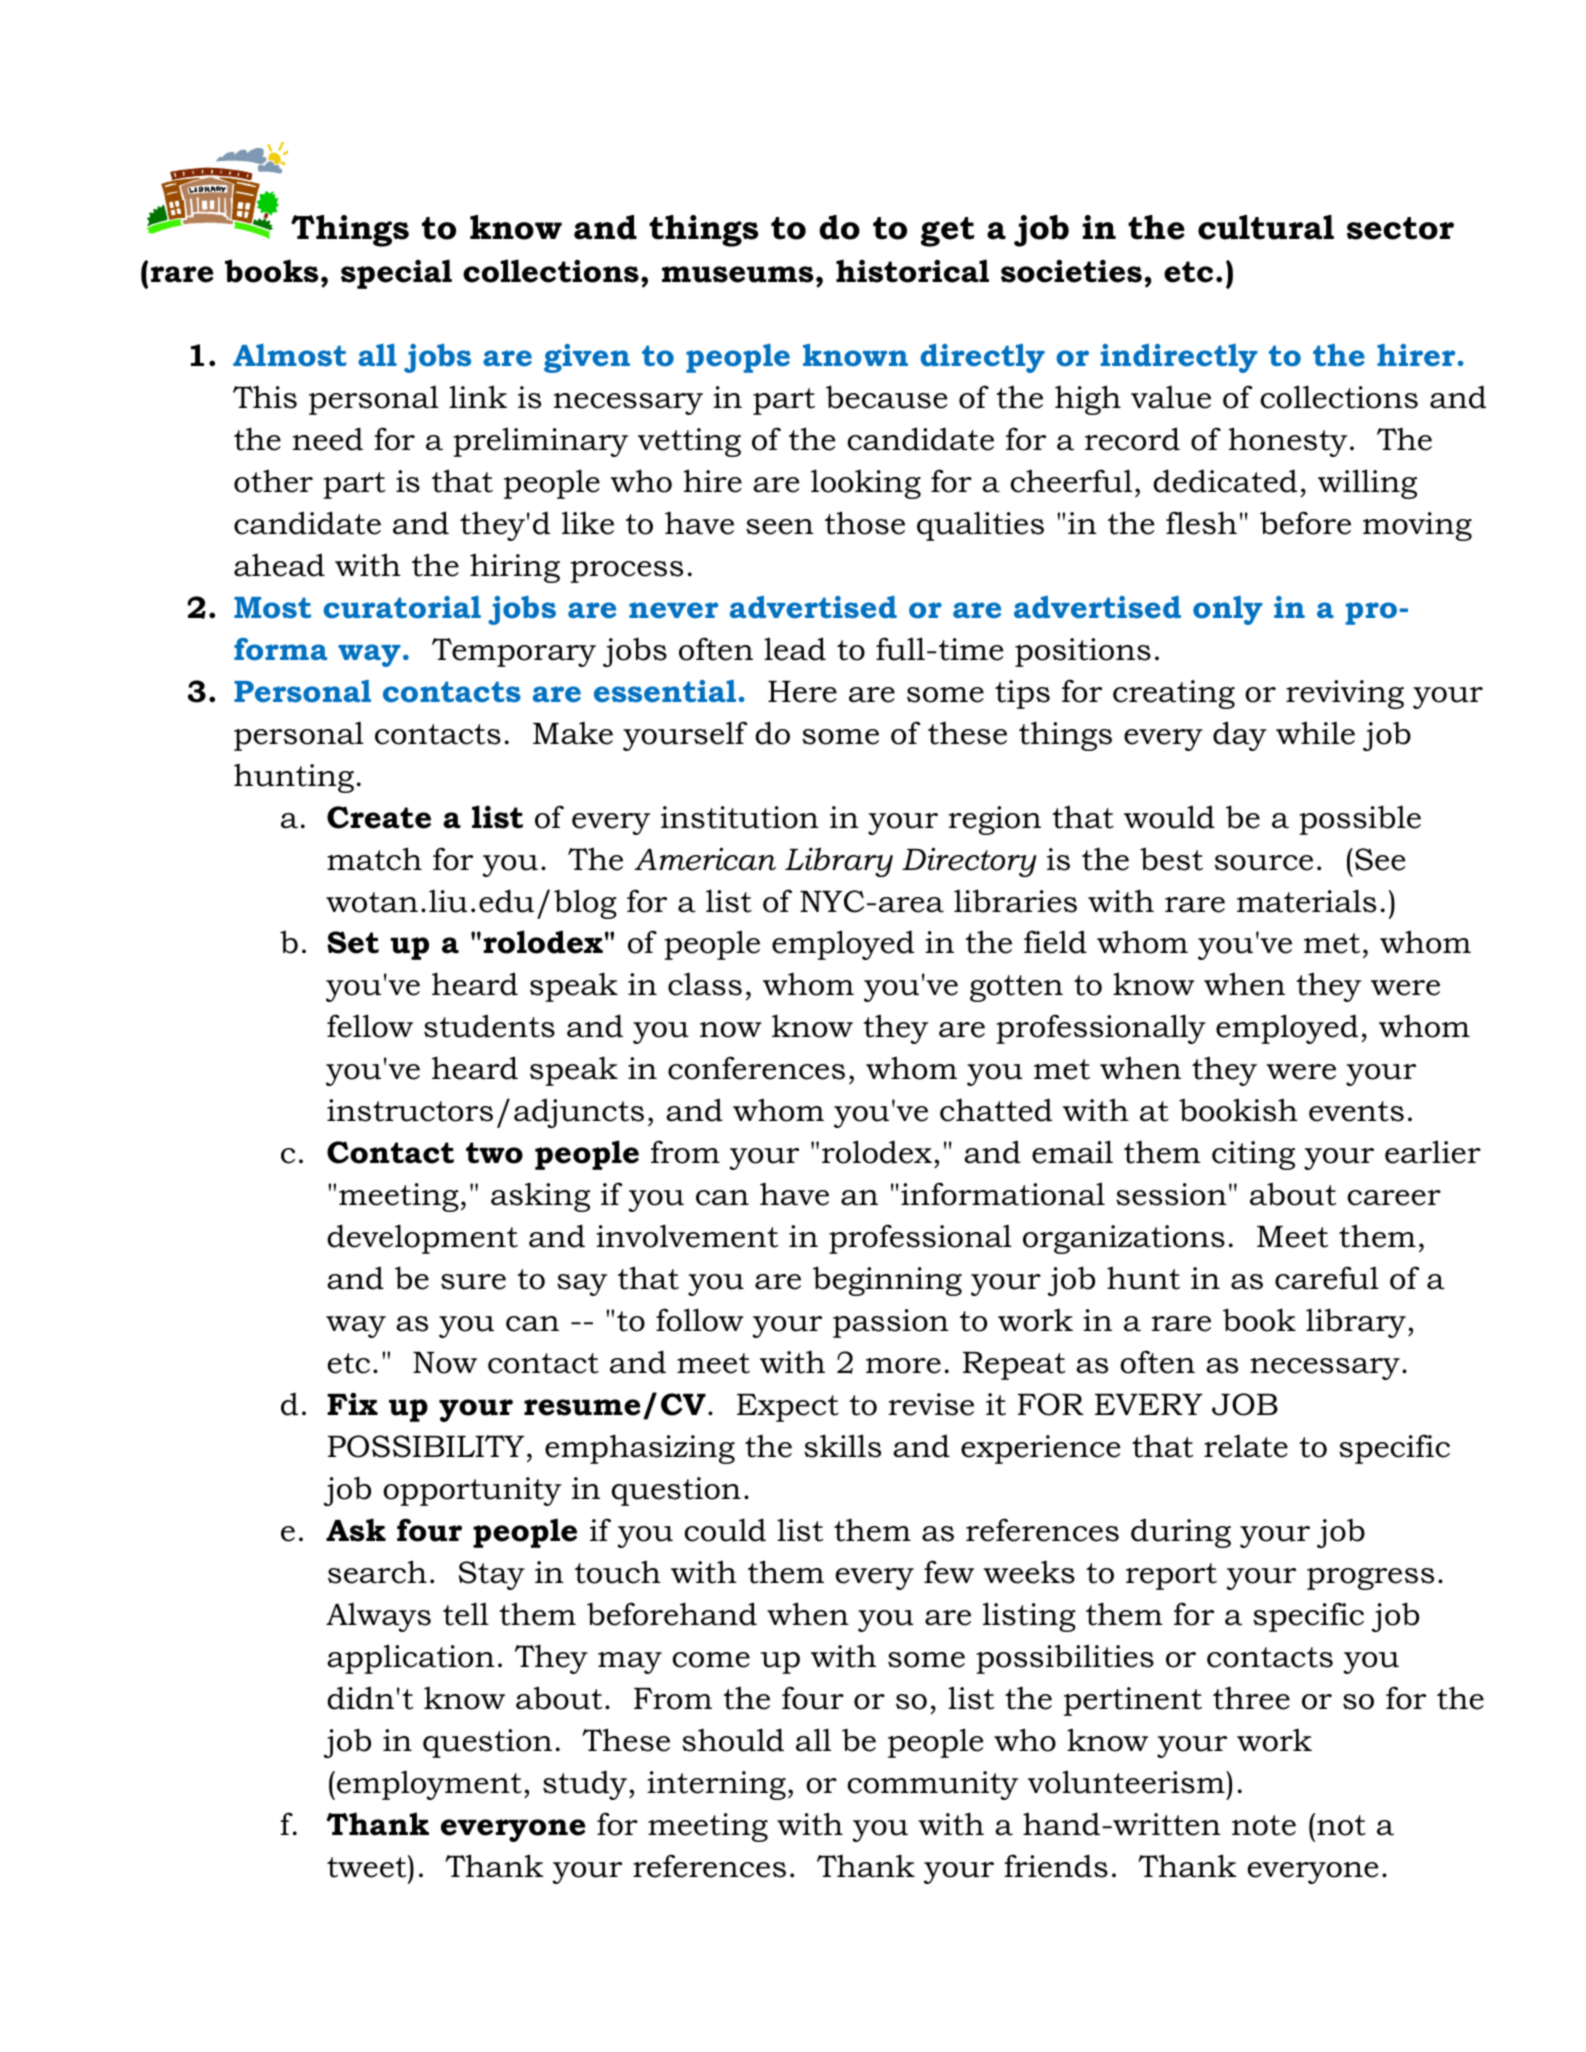 The width and height of the image is (1586, 2052). What do you see at coordinates (429, 1785) in the image?
I see `employment` at bounding box center [429, 1785].
